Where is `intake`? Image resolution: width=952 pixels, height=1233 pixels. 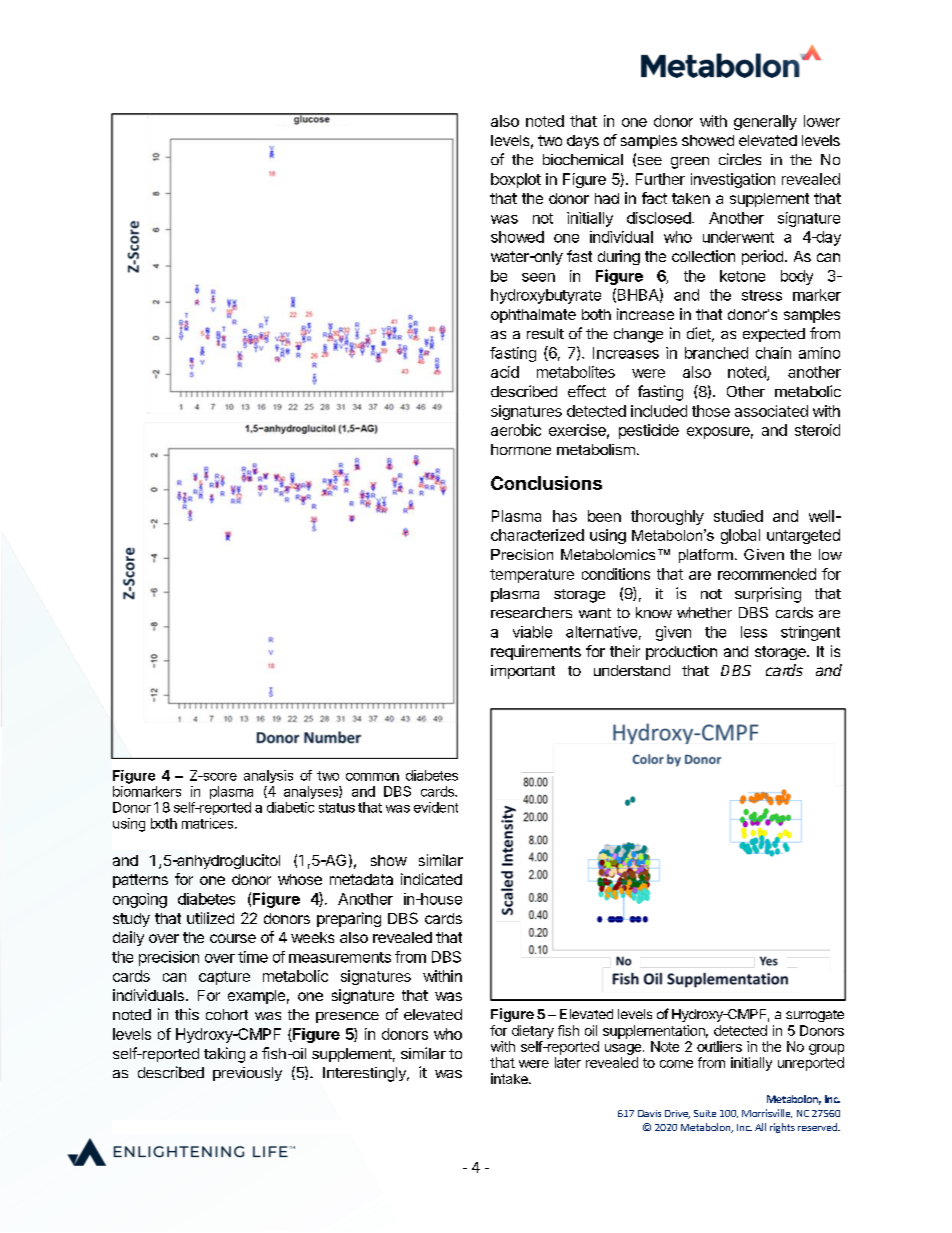 intake is located at coordinates (510, 1078).
